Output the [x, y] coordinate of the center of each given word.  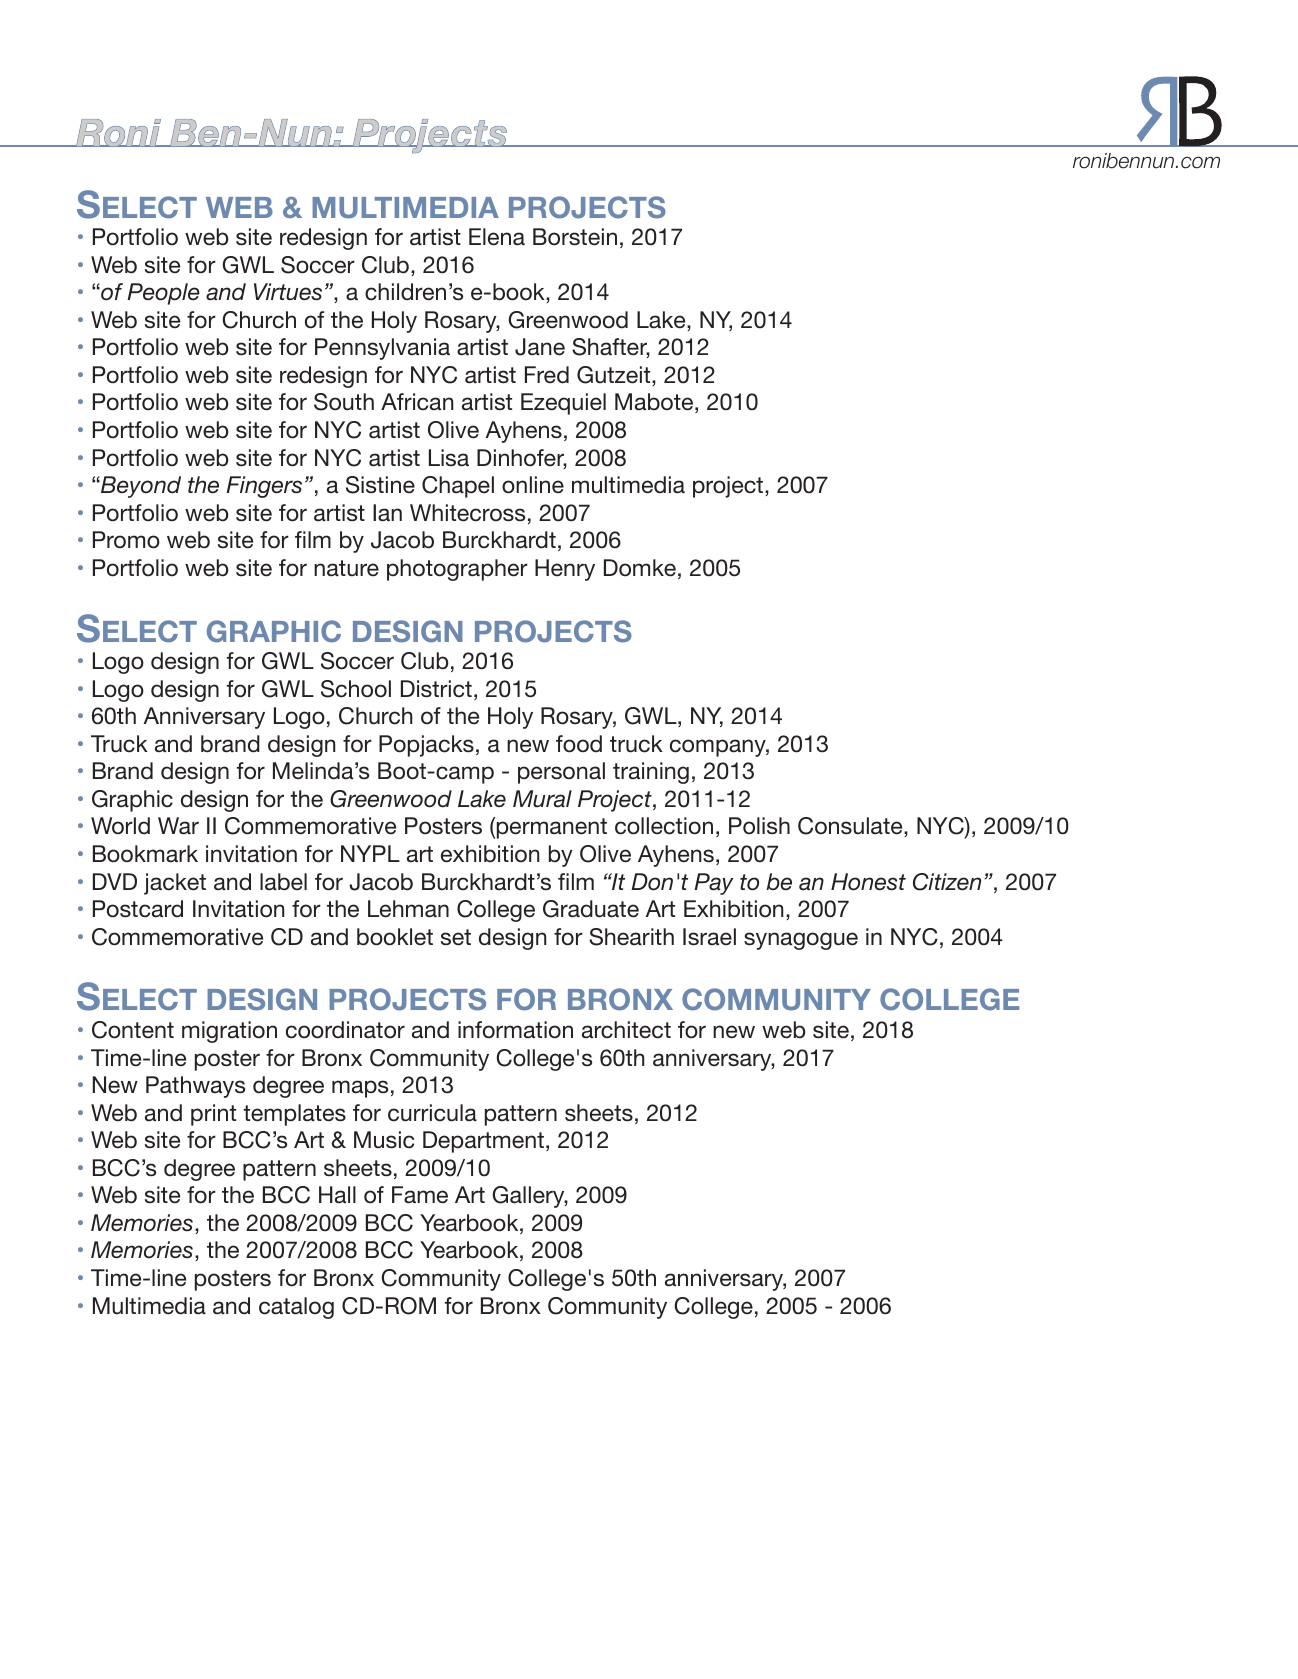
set [456, 937]
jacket [175, 884]
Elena [497, 237]
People [163, 294]
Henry [565, 570]
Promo [126, 540]
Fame [420, 1195]
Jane [540, 347]
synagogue [801, 941]
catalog [296, 1308]
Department [483, 1142]
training [651, 773]
